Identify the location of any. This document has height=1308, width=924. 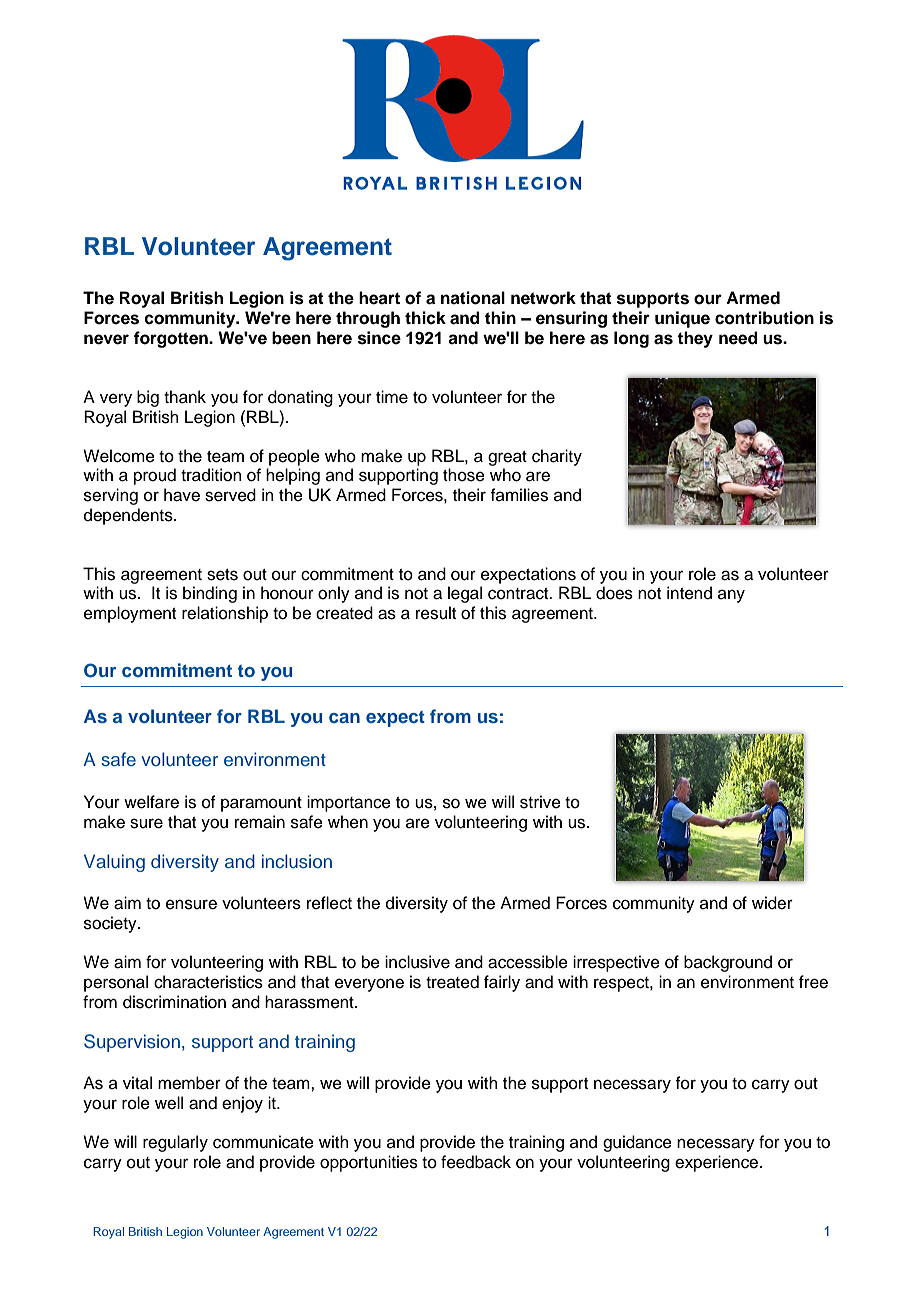
(731, 596).
